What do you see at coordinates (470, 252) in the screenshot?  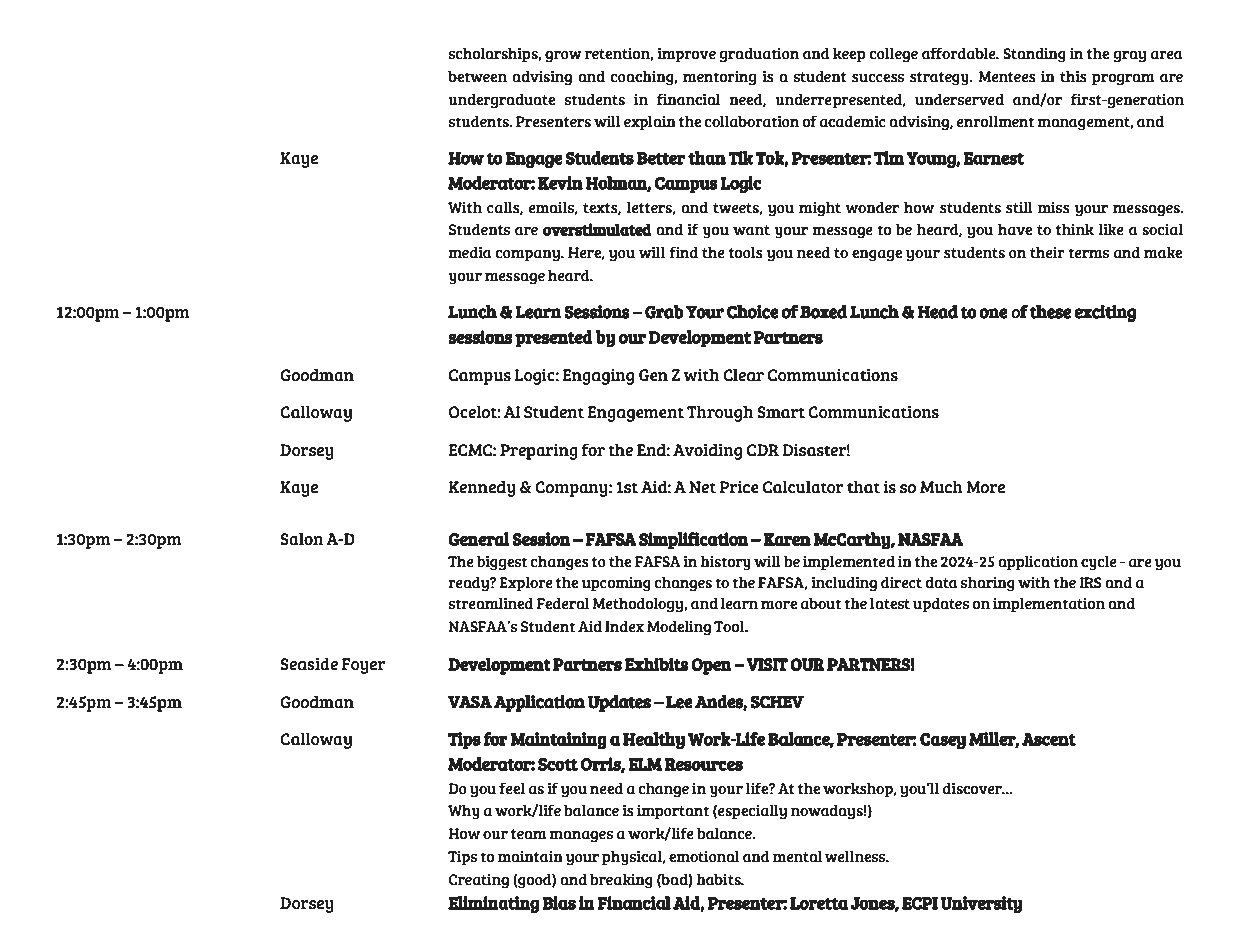 I see `media` at bounding box center [470, 252].
